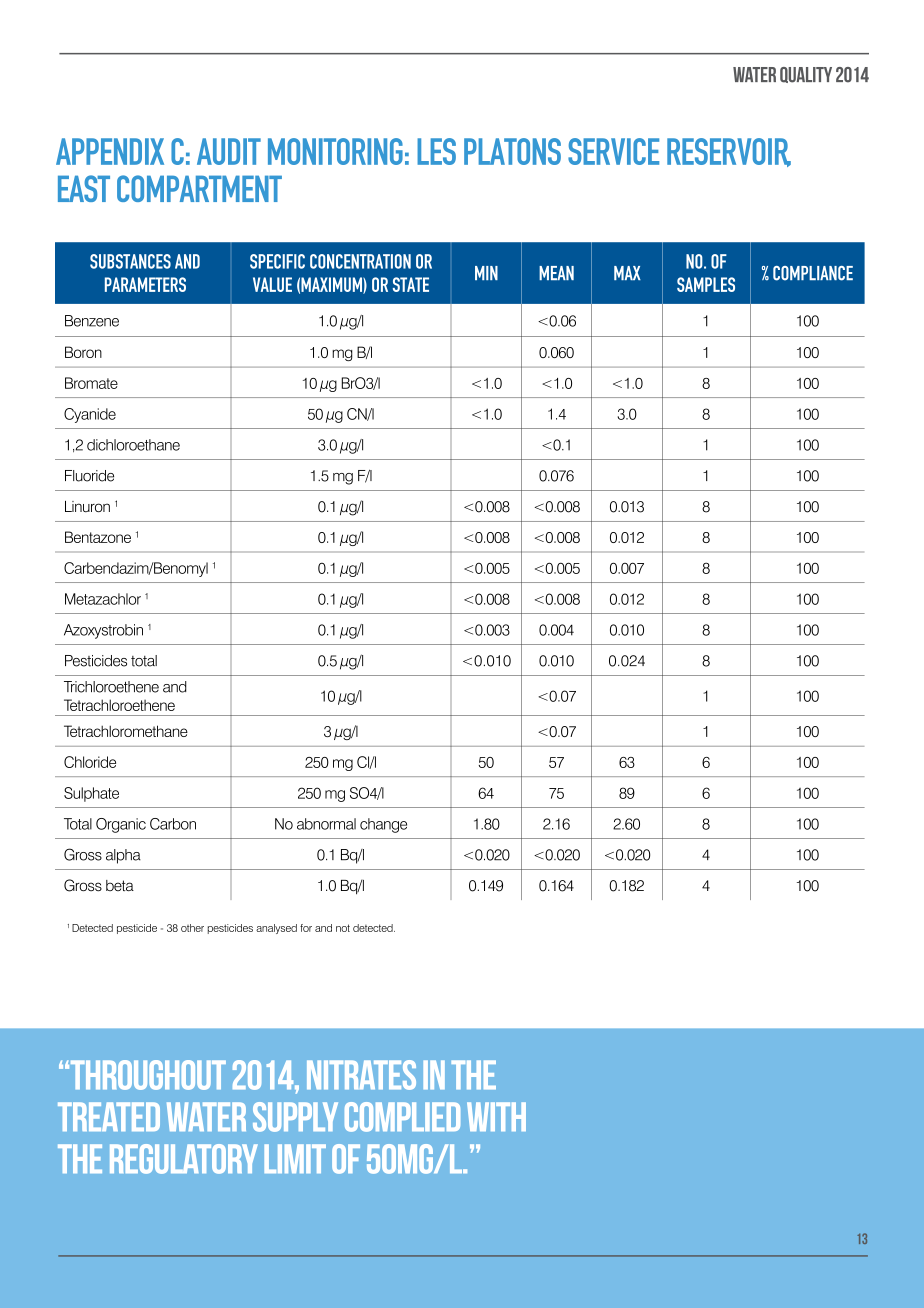 The width and height of the image is (924, 1308). Describe the element at coordinates (706, 284) in the image. I see `samples` at that location.
